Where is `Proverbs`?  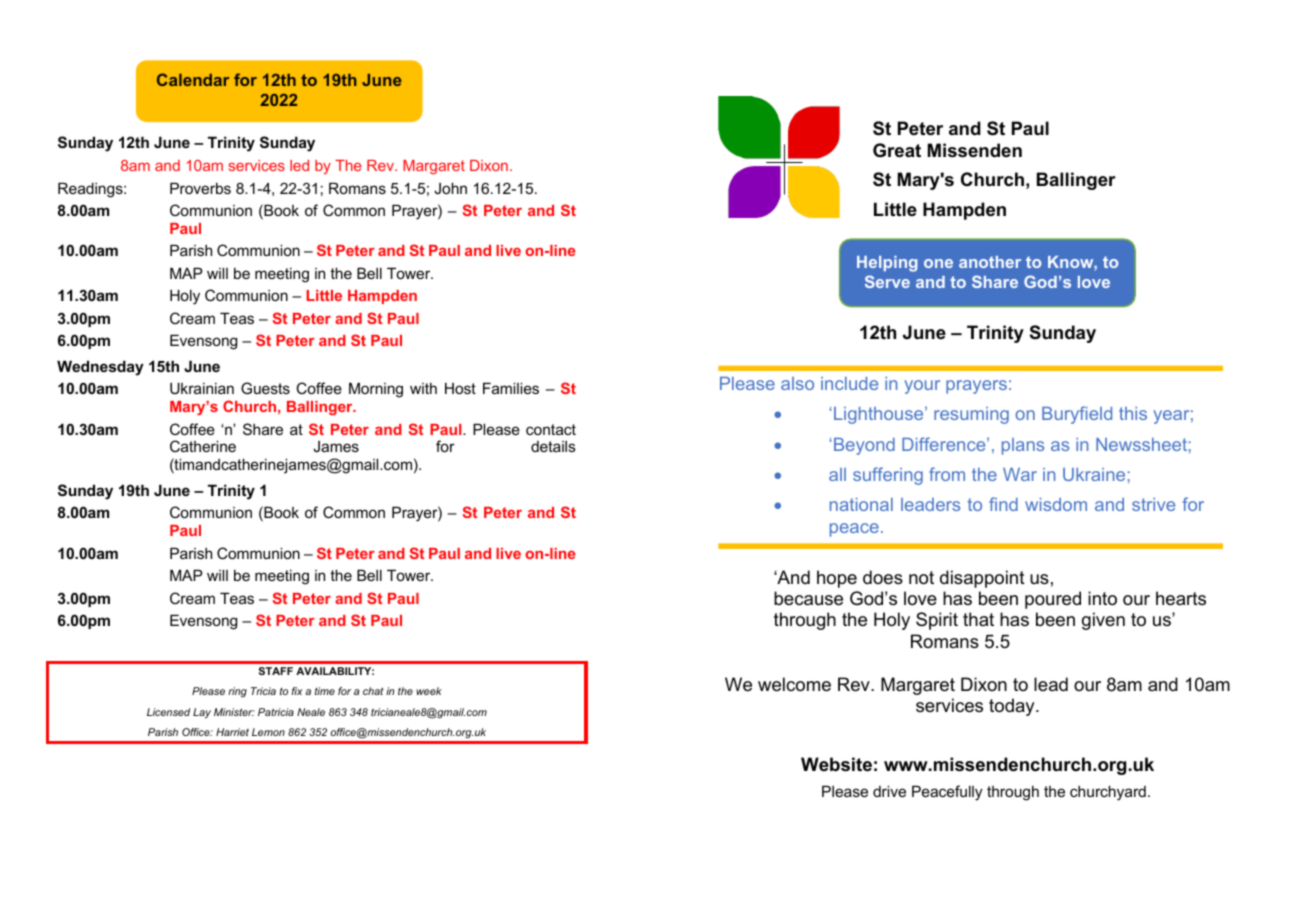
Proverbs is located at coordinates (200, 188).
